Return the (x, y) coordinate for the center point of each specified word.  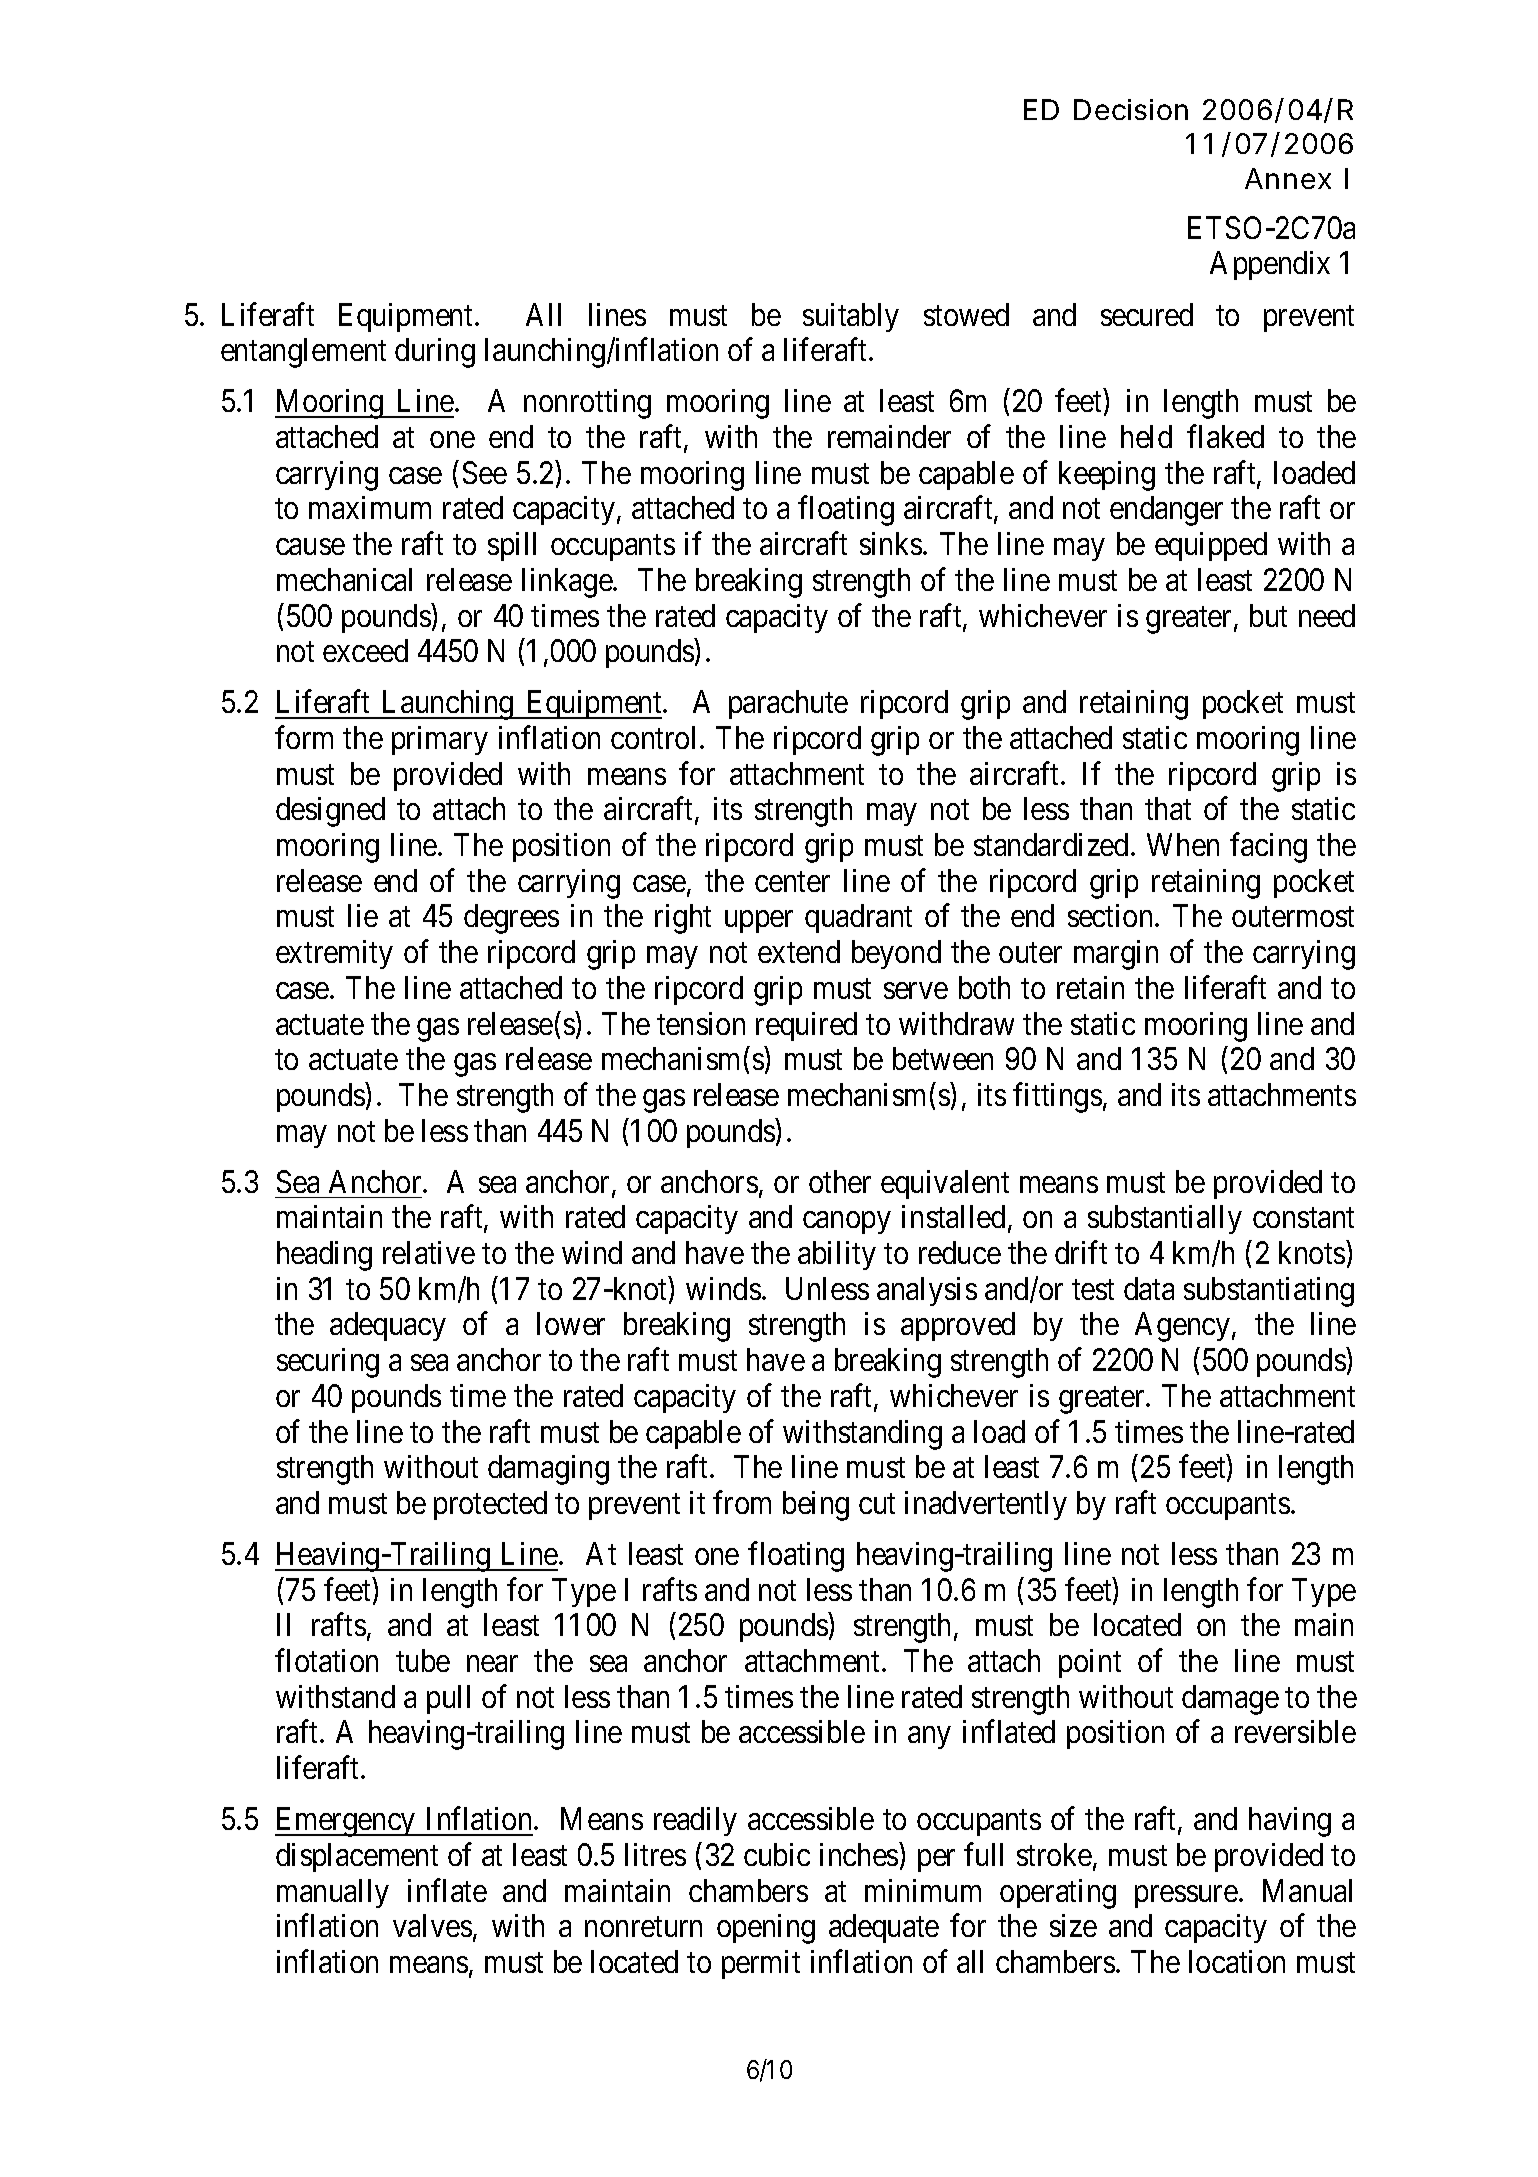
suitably (851, 317)
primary (440, 740)
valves (432, 1925)
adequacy (388, 1326)
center (792, 882)
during (435, 353)
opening (766, 1929)
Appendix (1270, 265)
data (1149, 1288)
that (1168, 808)
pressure (1186, 1896)
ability (837, 1255)
